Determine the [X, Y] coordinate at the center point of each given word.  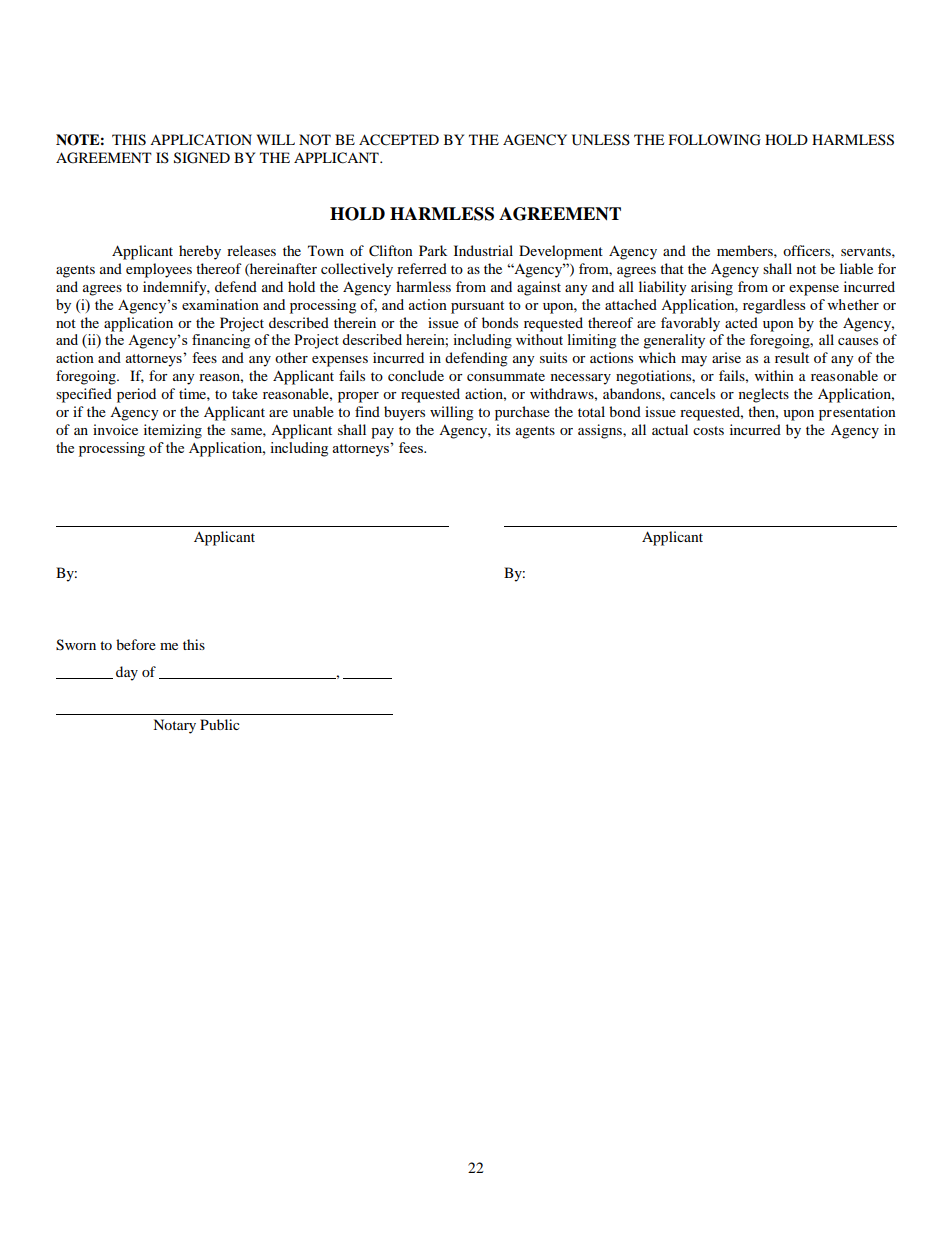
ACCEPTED [399, 140]
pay [382, 433]
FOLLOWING [715, 140]
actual [670, 429]
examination [220, 304]
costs [708, 430]
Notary [174, 726]
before [136, 644]
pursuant [477, 307]
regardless [774, 306]
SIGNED [202, 158]
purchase [522, 413]
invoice [115, 429]
